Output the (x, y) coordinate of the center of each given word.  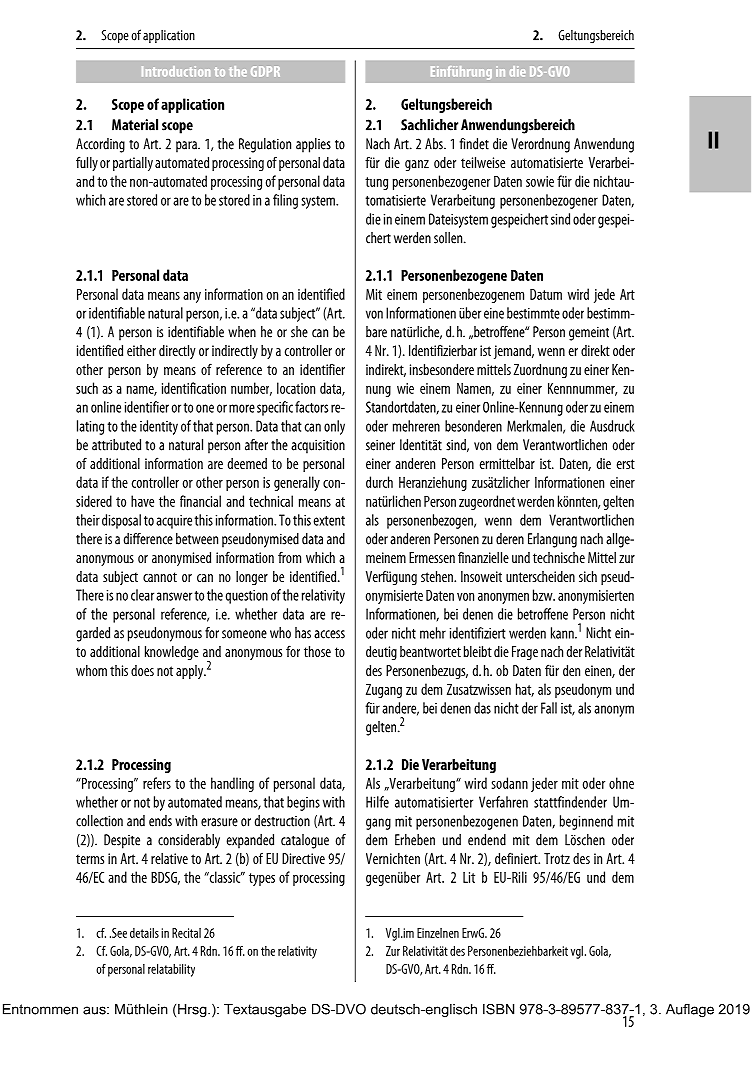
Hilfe (377, 802)
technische (559, 557)
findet (474, 144)
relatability (171, 970)
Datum (546, 294)
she (299, 332)
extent (329, 521)
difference (148, 539)
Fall (549, 708)
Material (135, 125)
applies (313, 145)
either (141, 350)
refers (157, 783)
